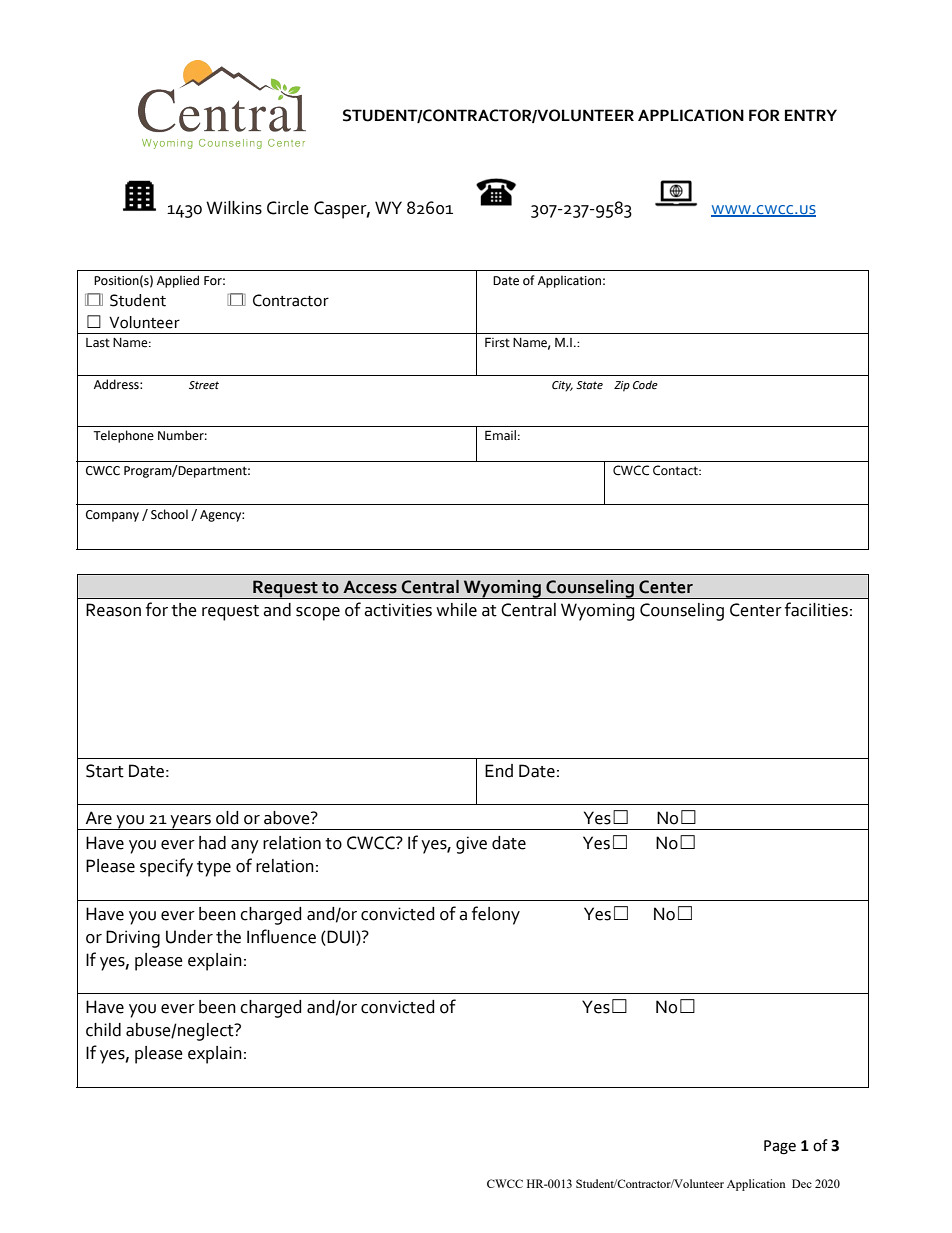 This page has width=952, height=1233. What do you see at coordinates (103, 1030) in the page?
I see `child` at bounding box center [103, 1030].
